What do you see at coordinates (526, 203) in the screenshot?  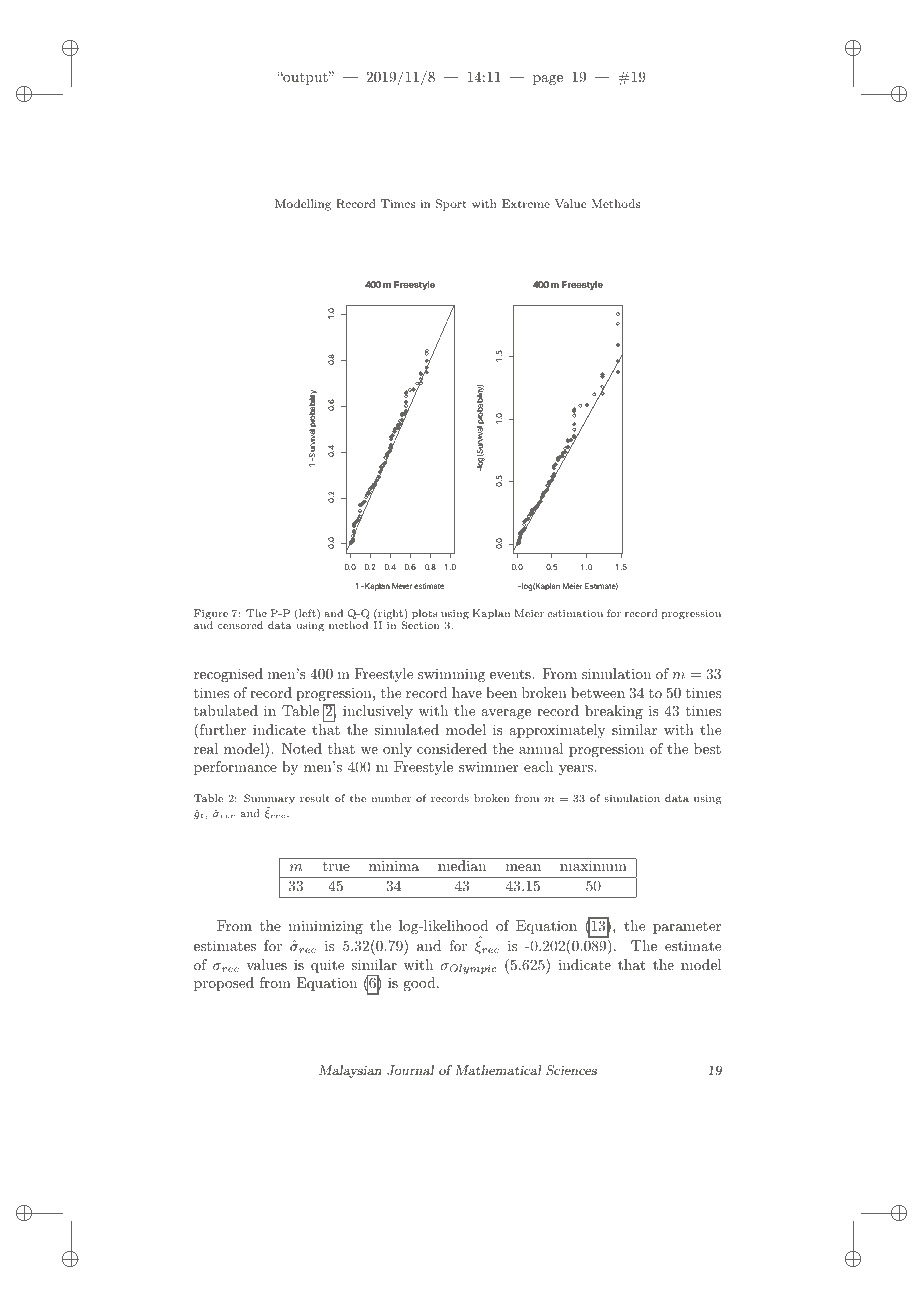 I see `Extreme` at bounding box center [526, 203].
